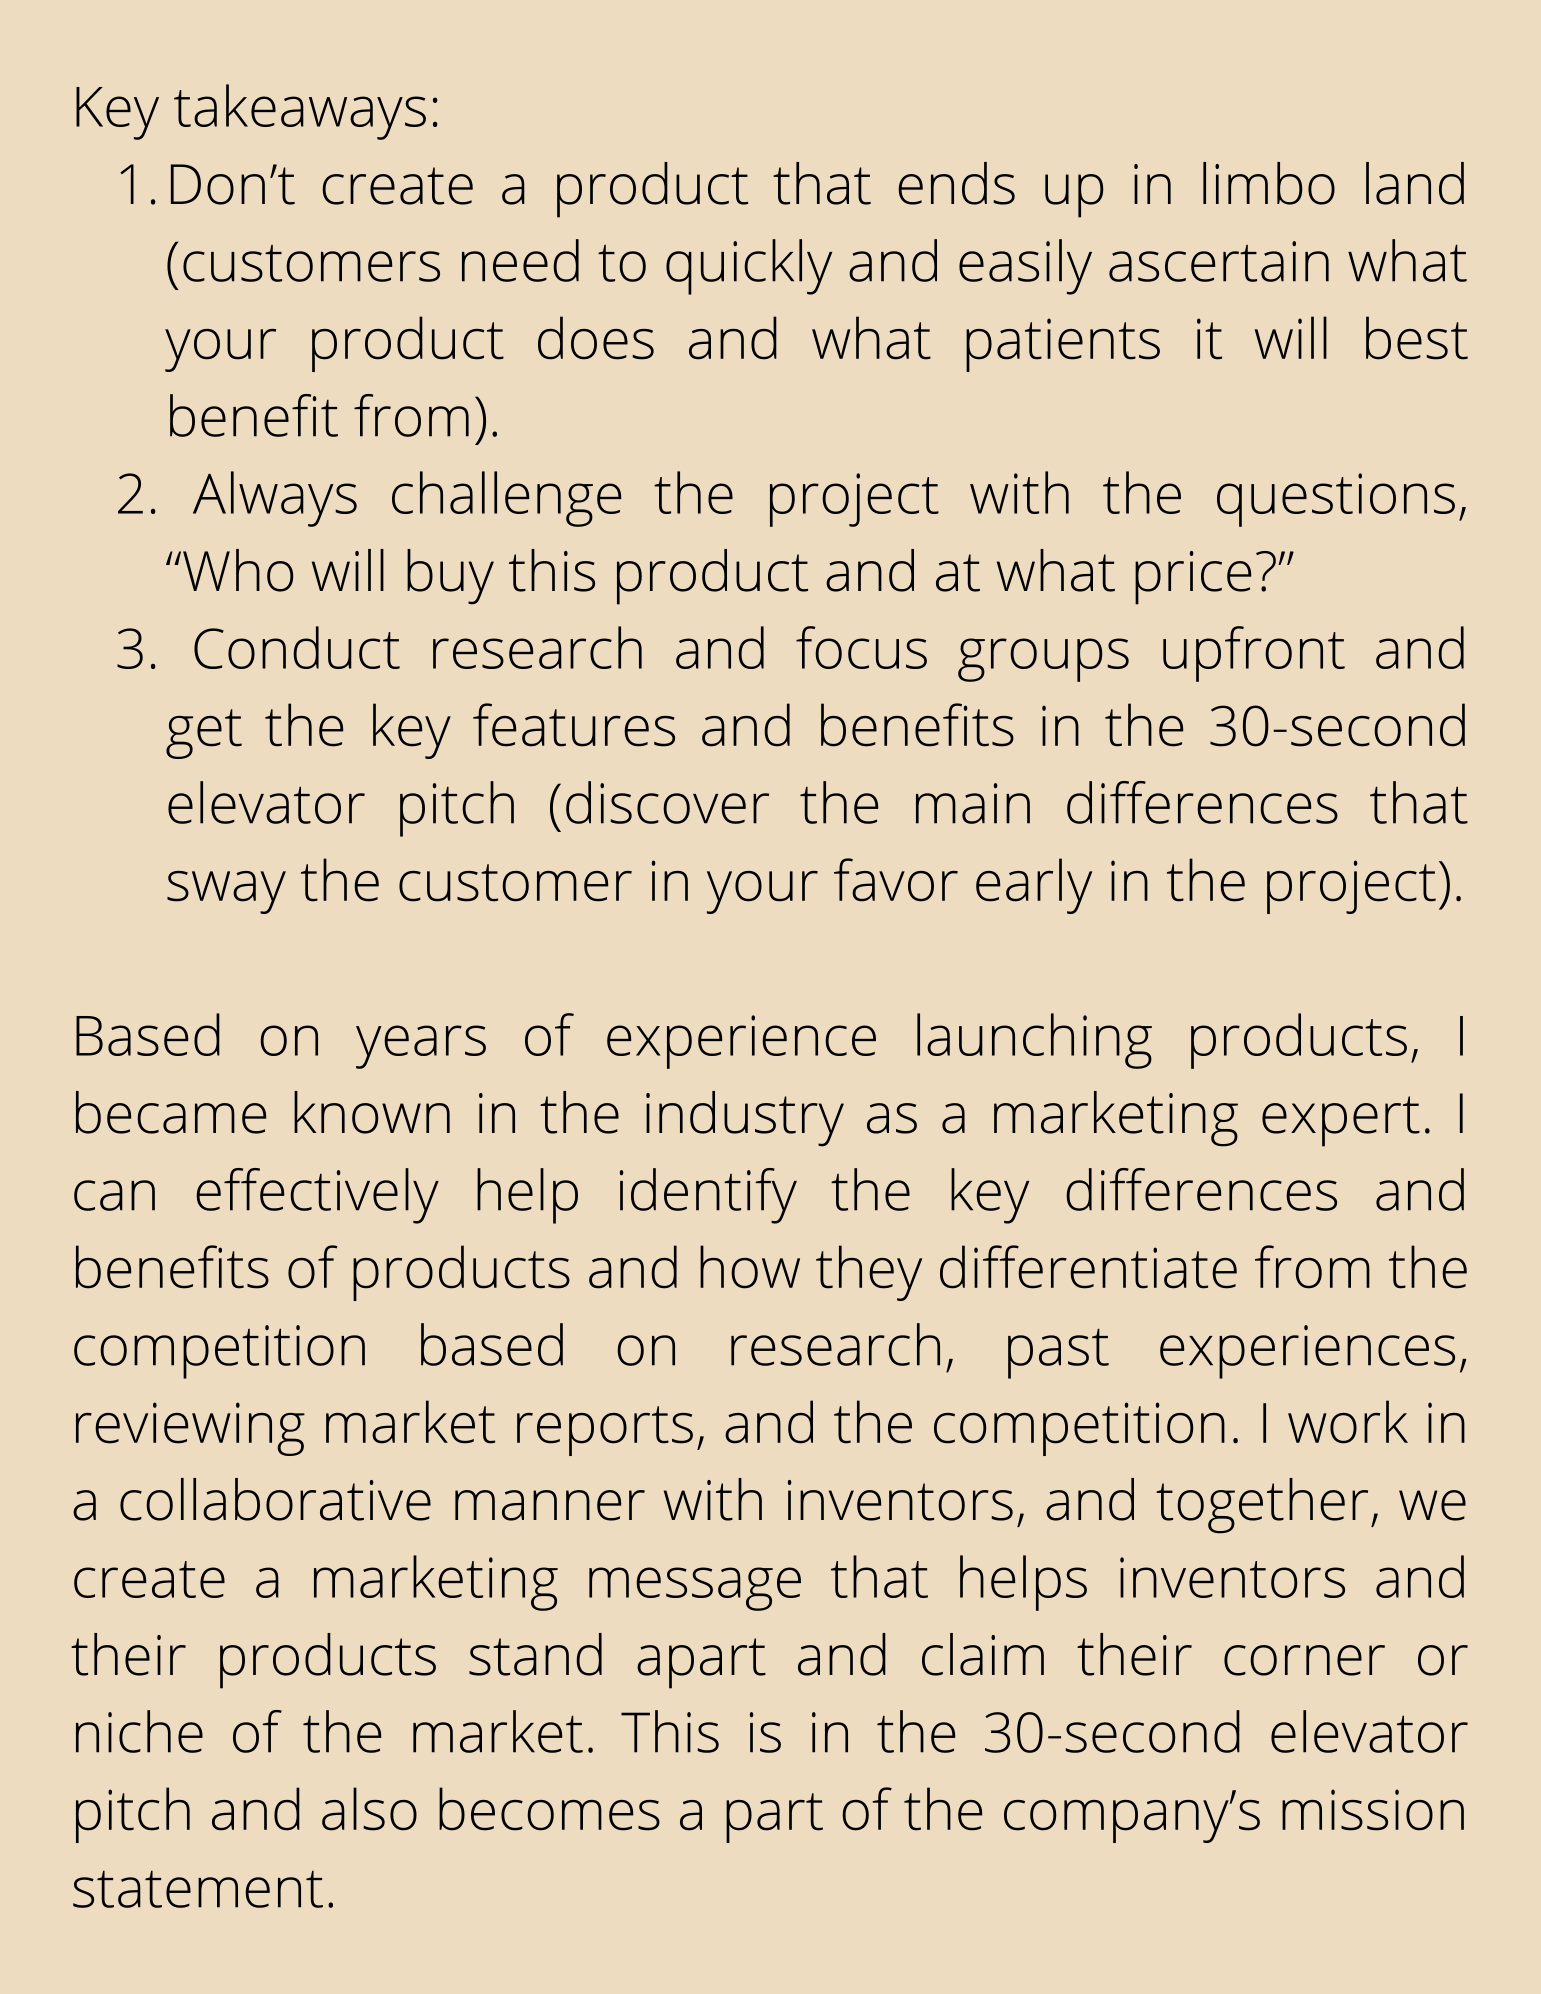 This image has width=1541, height=1994. Describe the element at coordinates (749, 267) in the image. I see `quickly` at that location.
